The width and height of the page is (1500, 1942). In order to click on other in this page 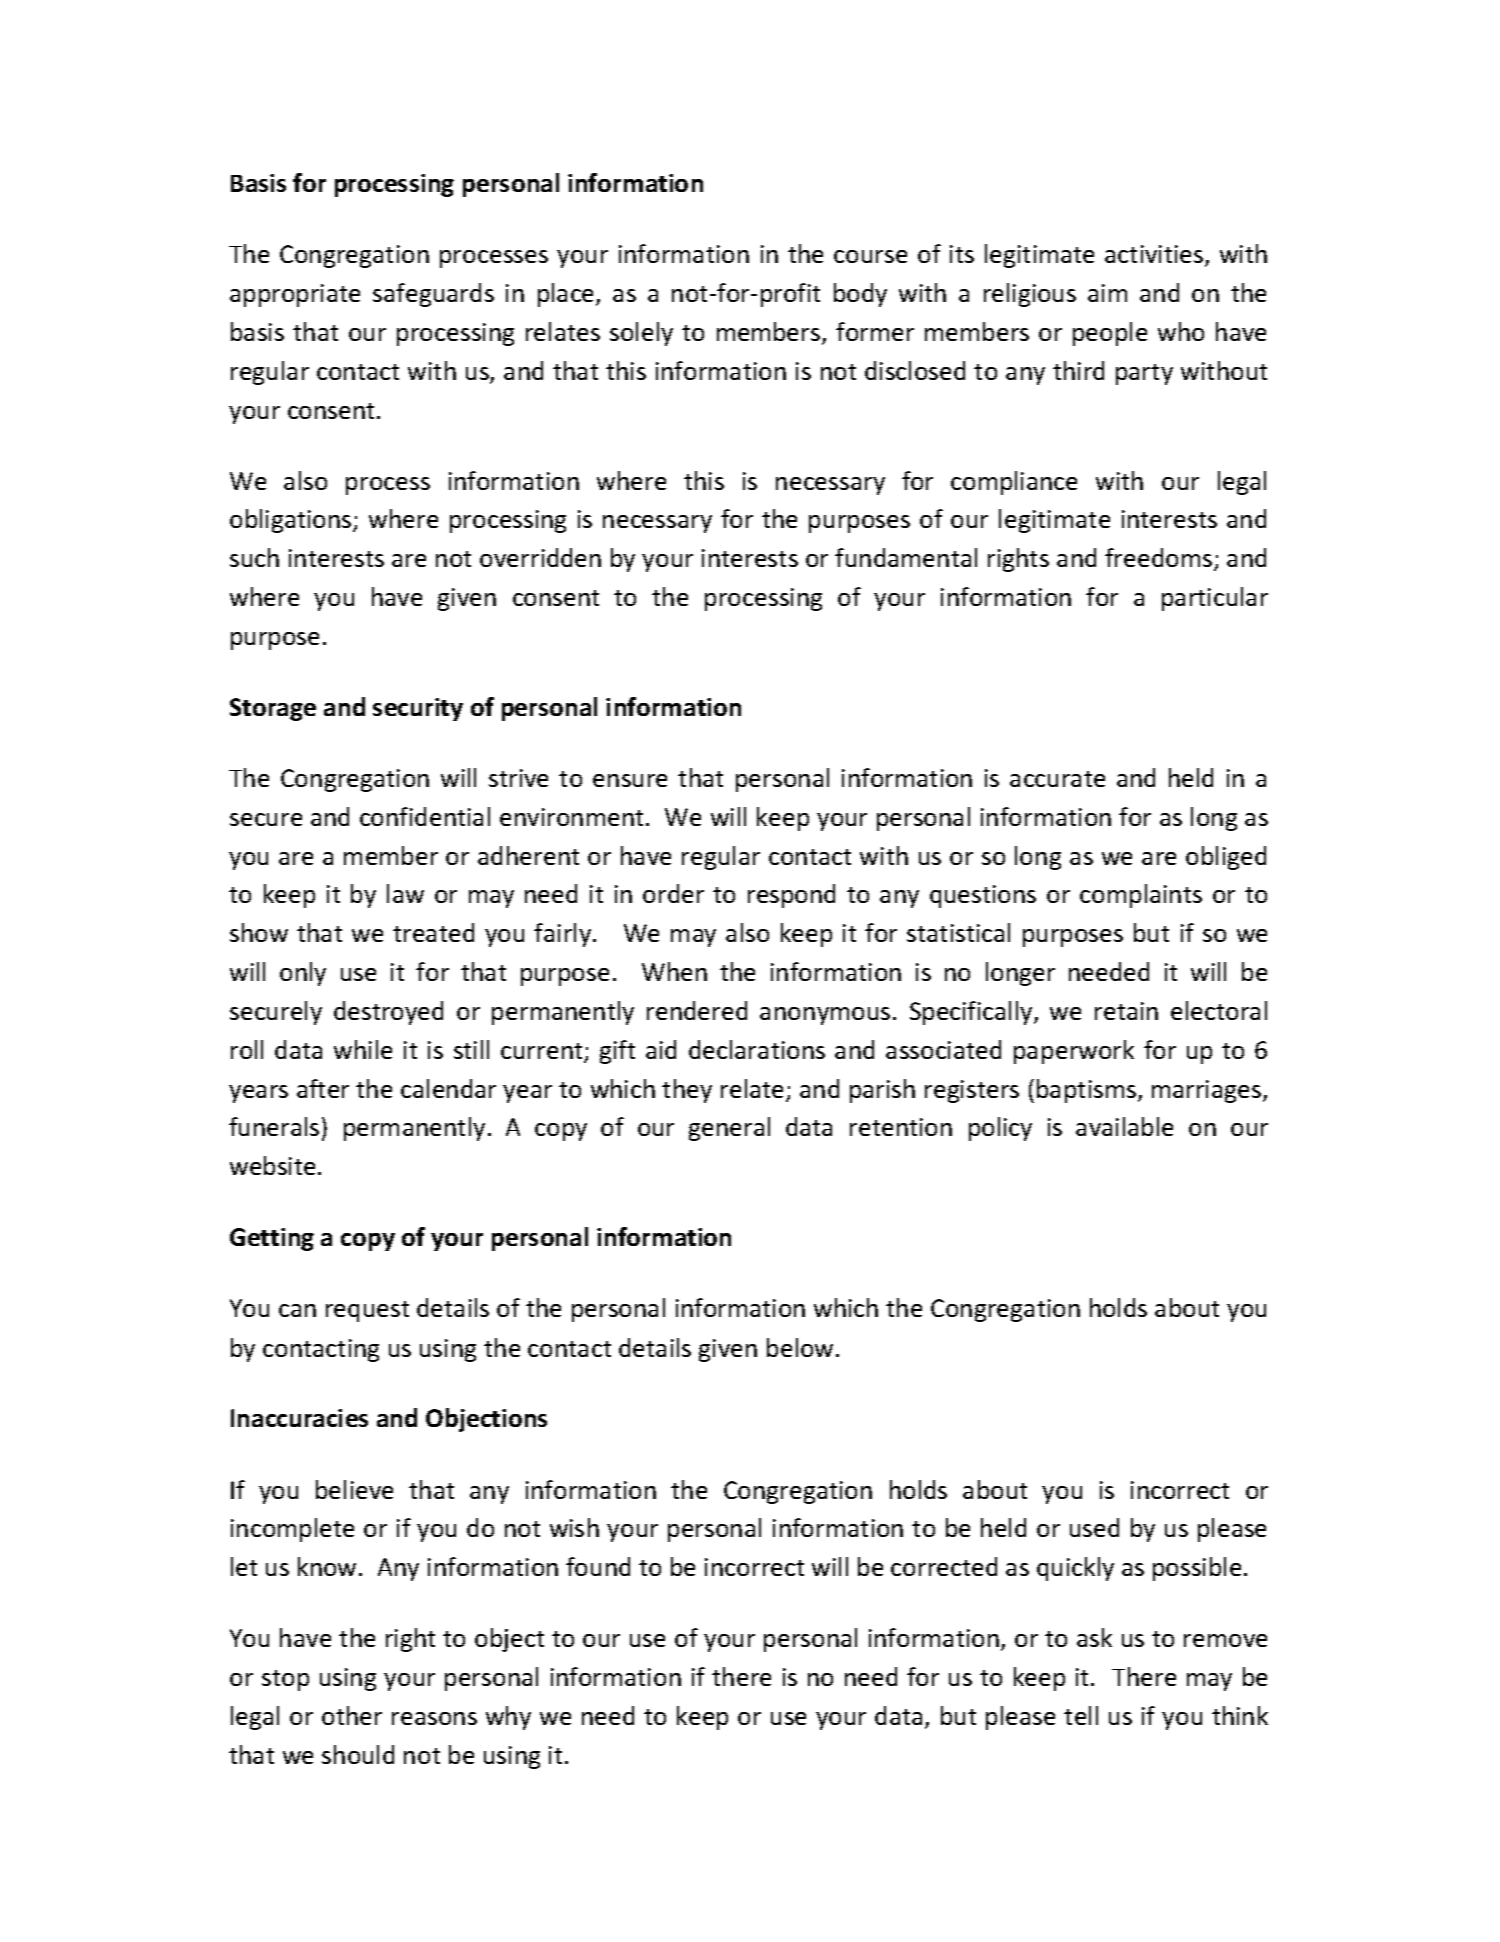, I will do `click(352, 1715)`.
